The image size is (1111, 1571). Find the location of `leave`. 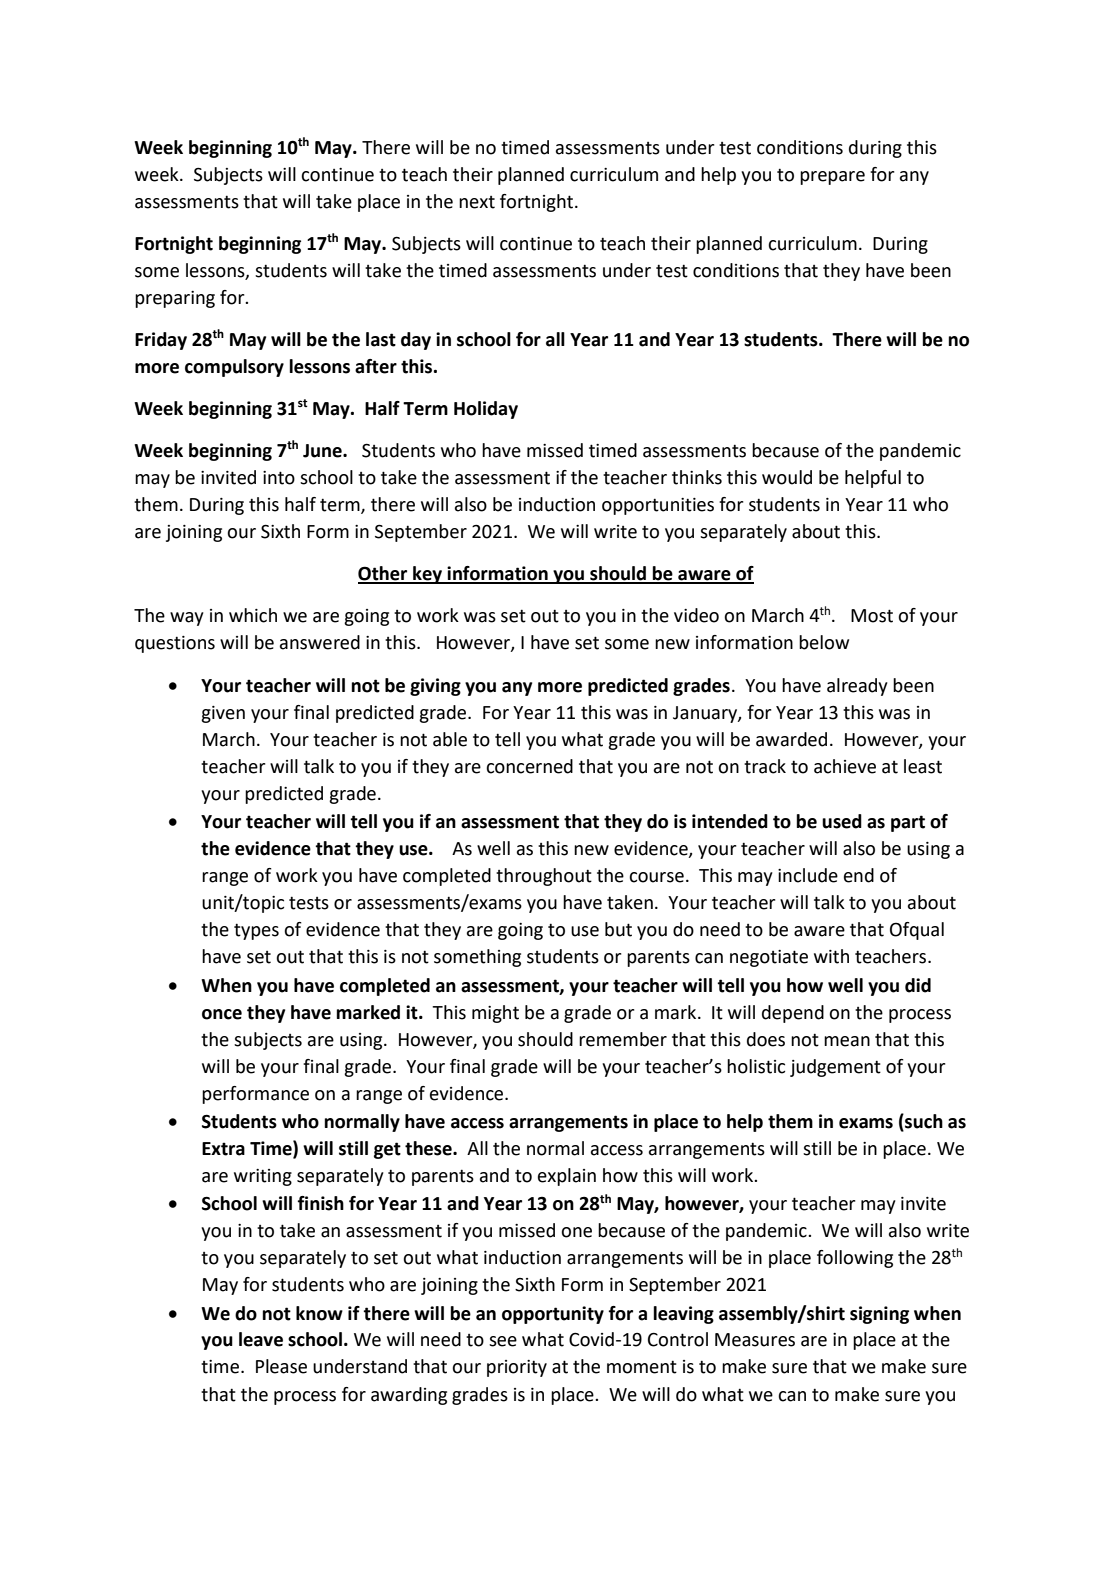

leave is located at coordinates (261, 1339).
